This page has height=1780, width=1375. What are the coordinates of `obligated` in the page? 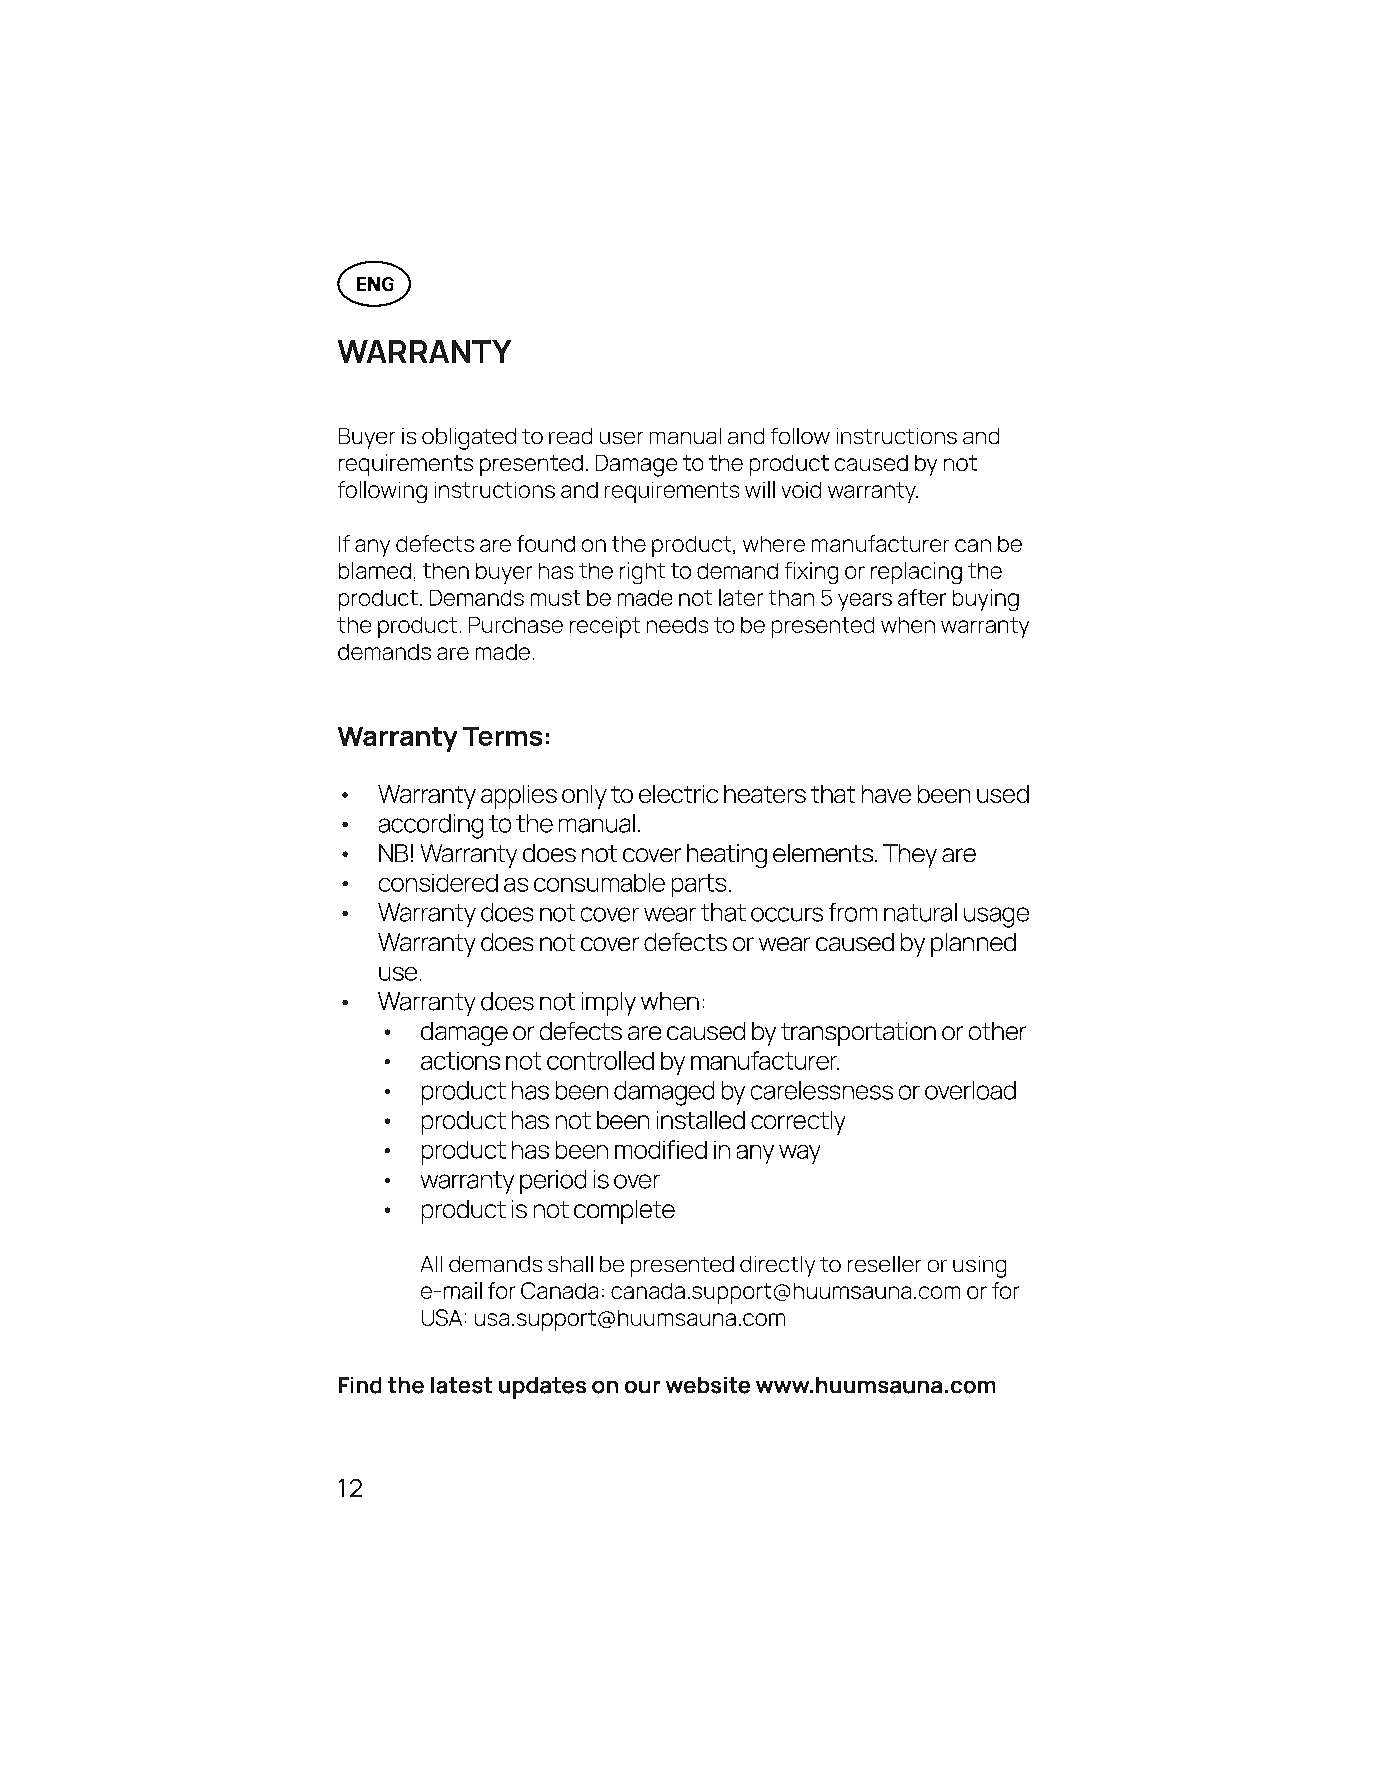 It's located at (469, 439).
